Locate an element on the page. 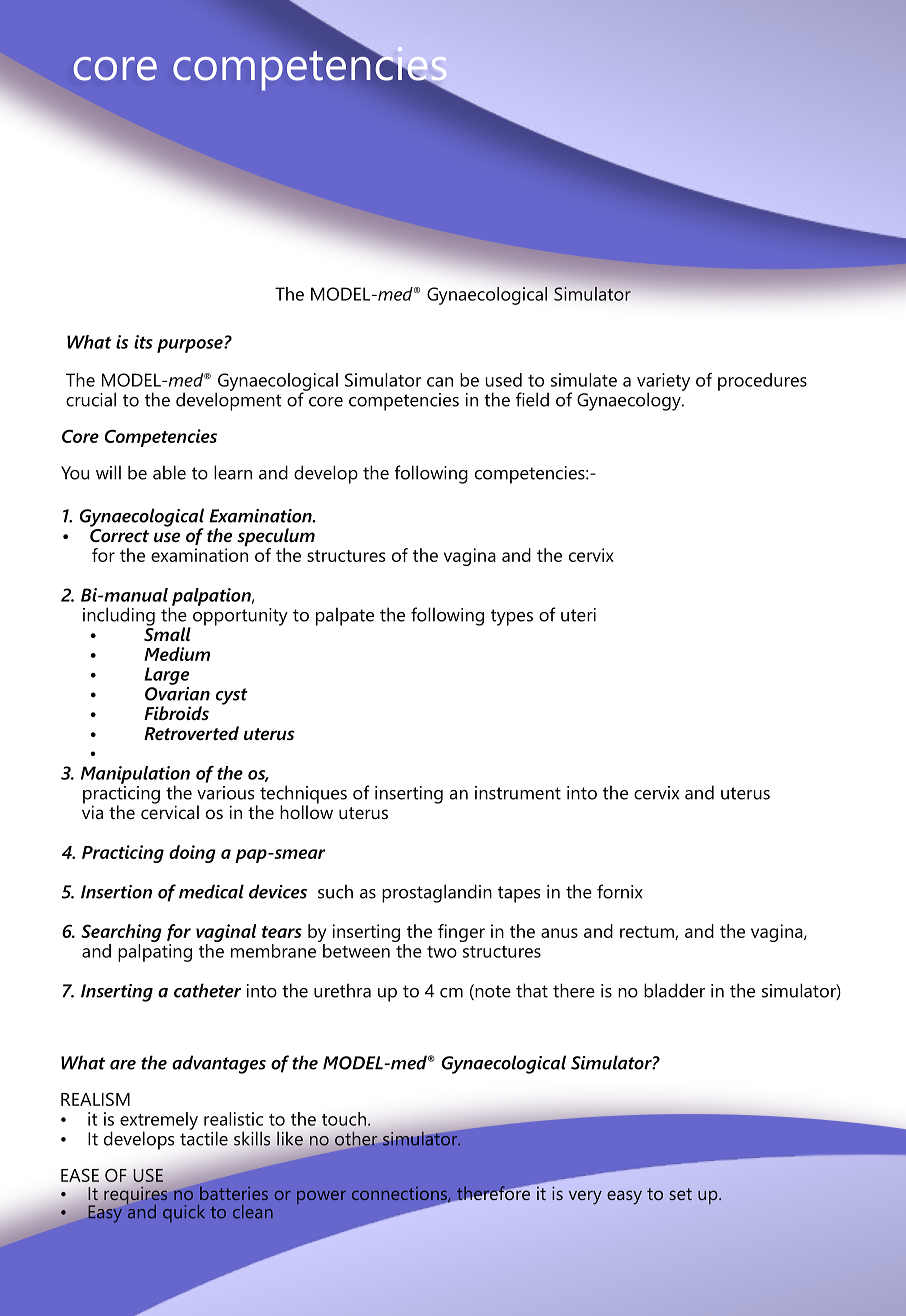  can is located at coordinates (440, 382).
